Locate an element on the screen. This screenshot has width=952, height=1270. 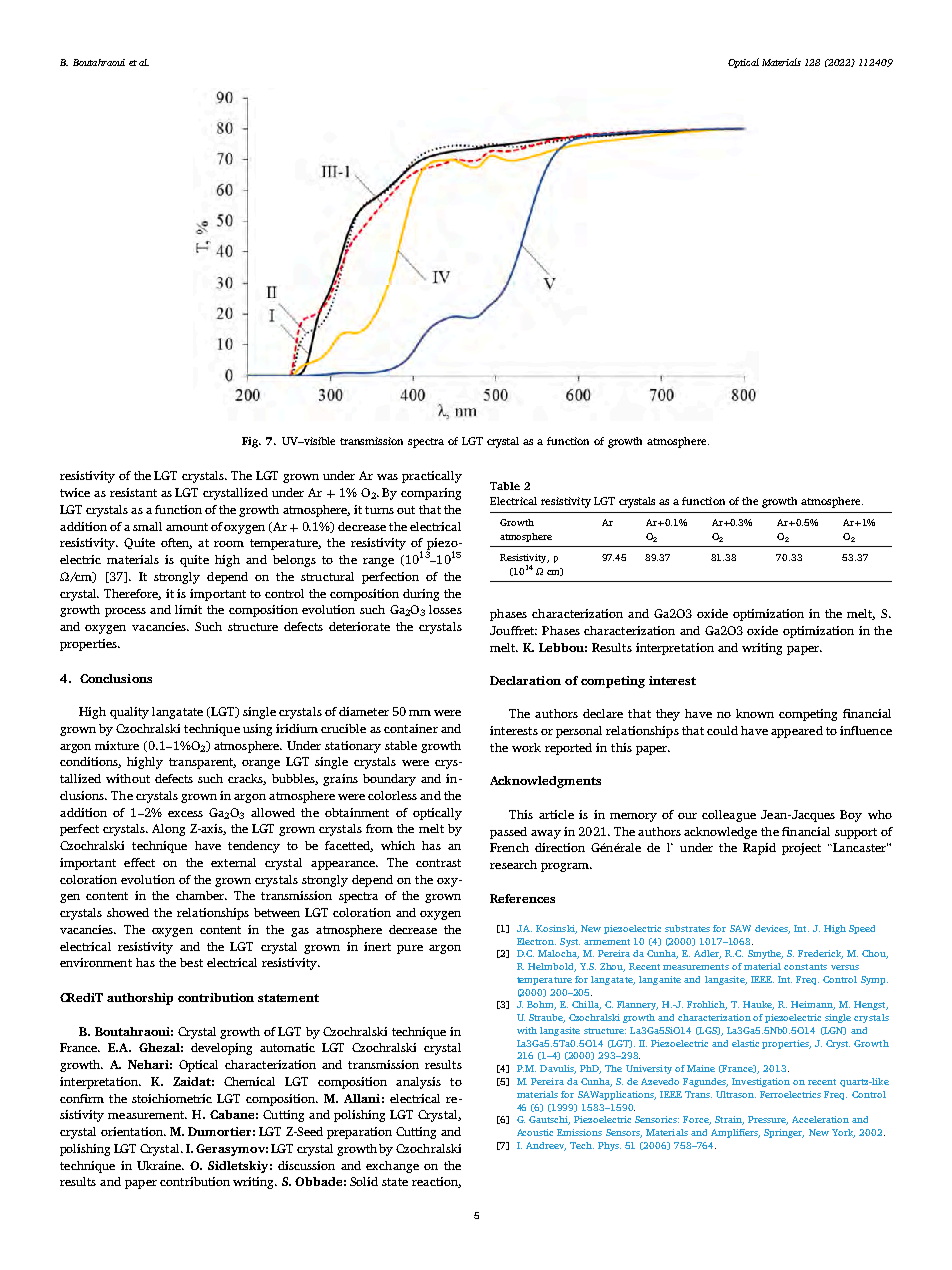
pure is located at coordinates (410, 949).
